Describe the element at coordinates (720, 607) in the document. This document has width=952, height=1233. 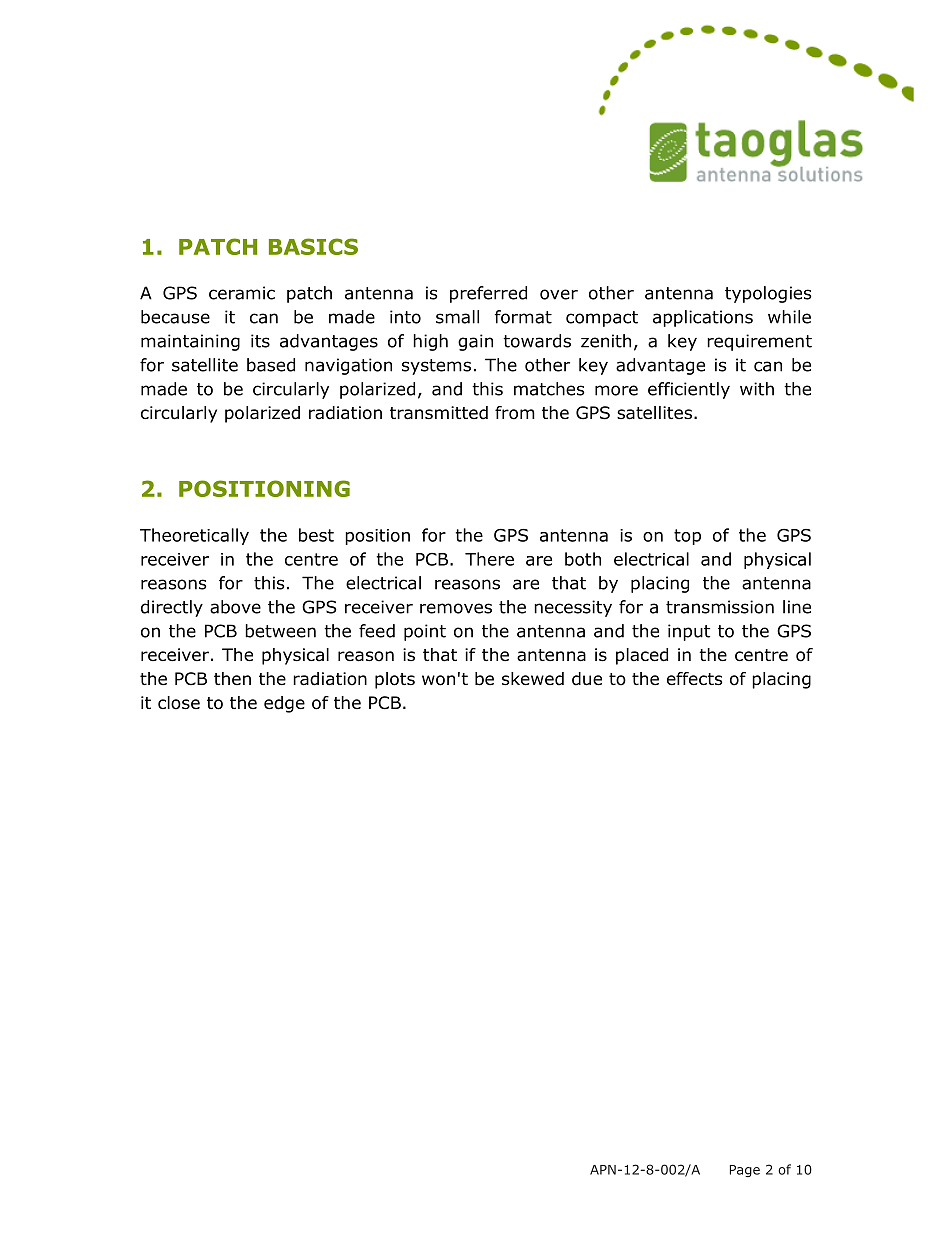
I see `transmission` at that location.
